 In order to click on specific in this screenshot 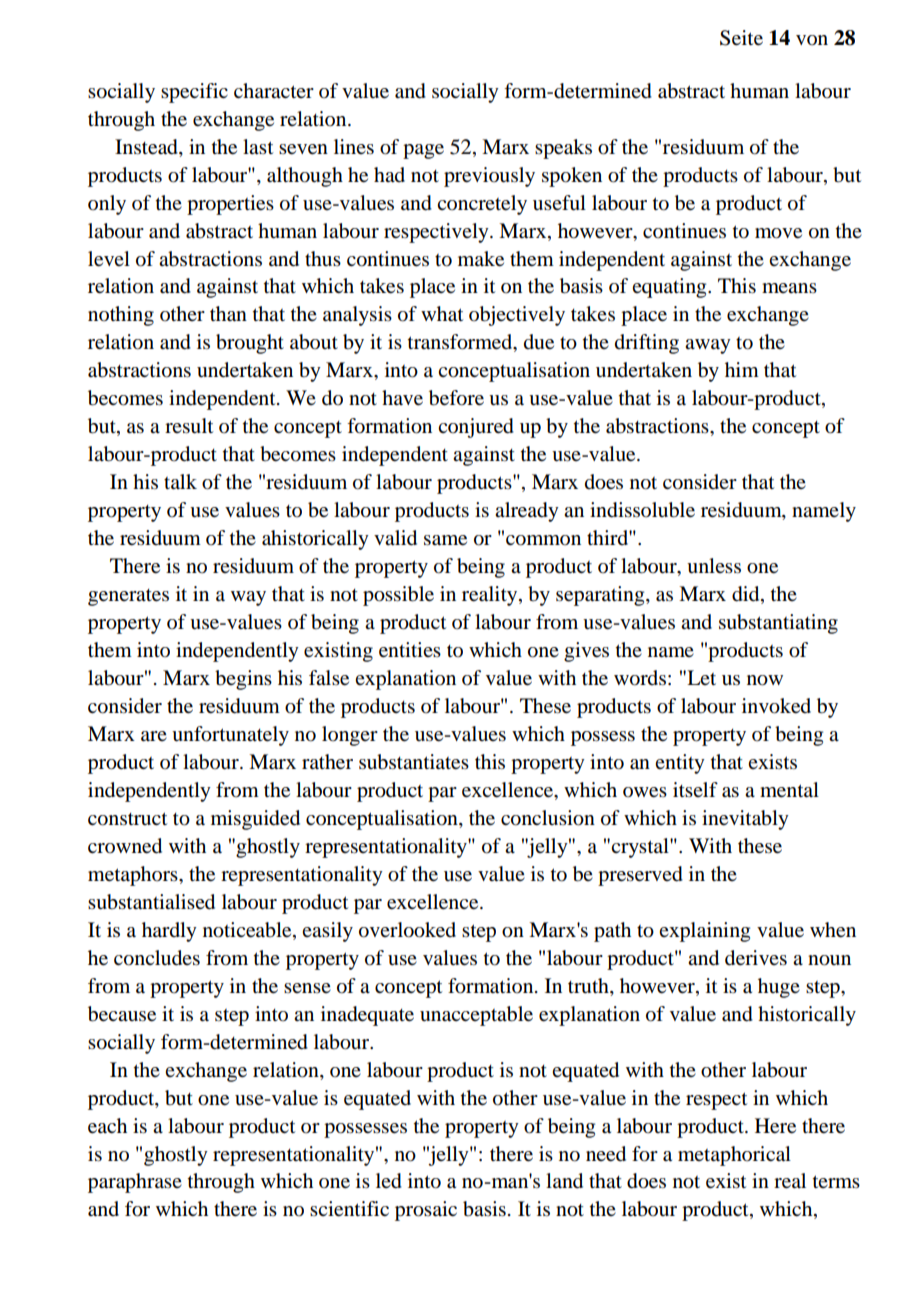, I will do `click(194, 93)`.
